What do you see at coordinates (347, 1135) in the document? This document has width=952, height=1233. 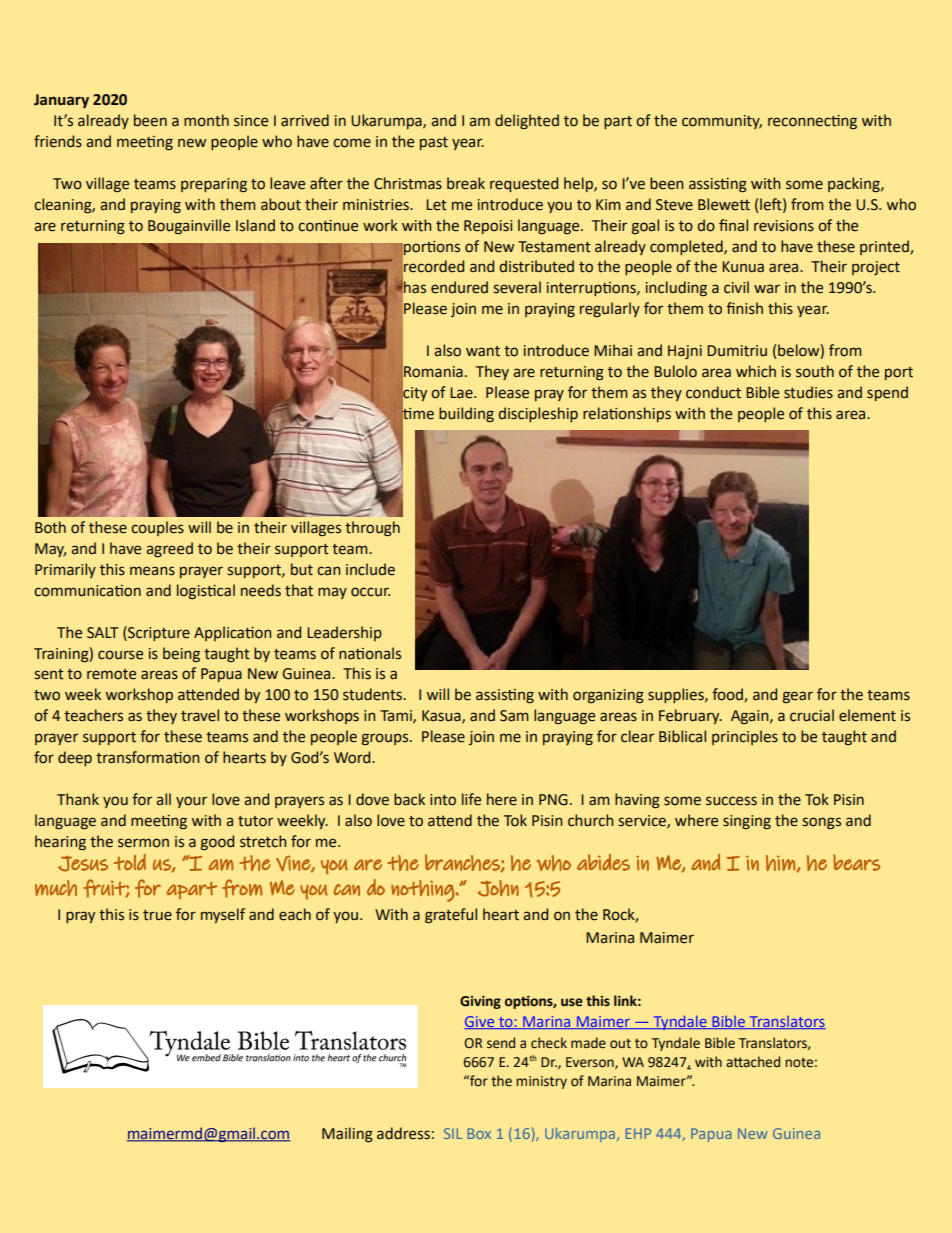 I see `Mailing` at bounding box center [347, 1135].
